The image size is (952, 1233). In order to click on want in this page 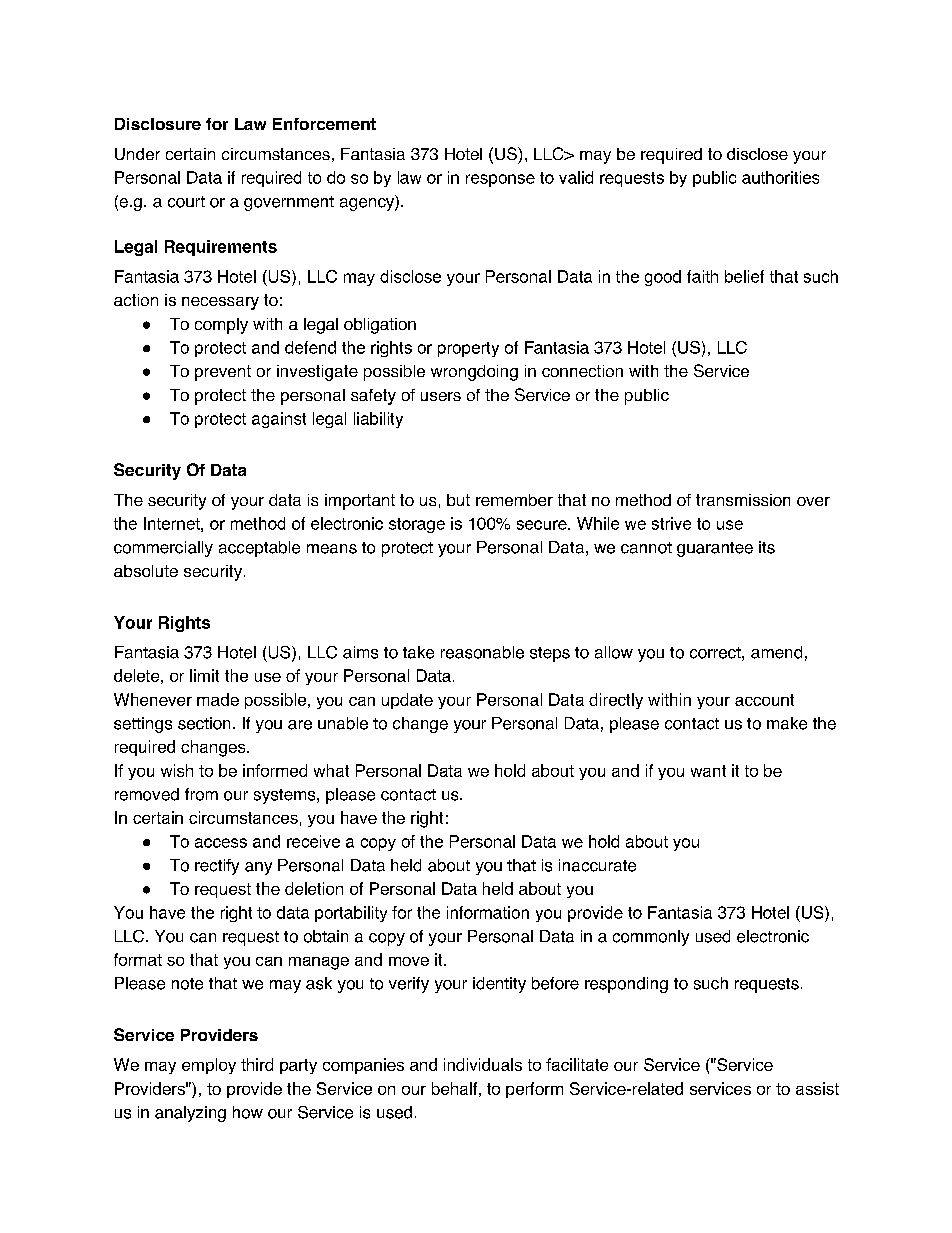, I will do `click(708, 771)`.
